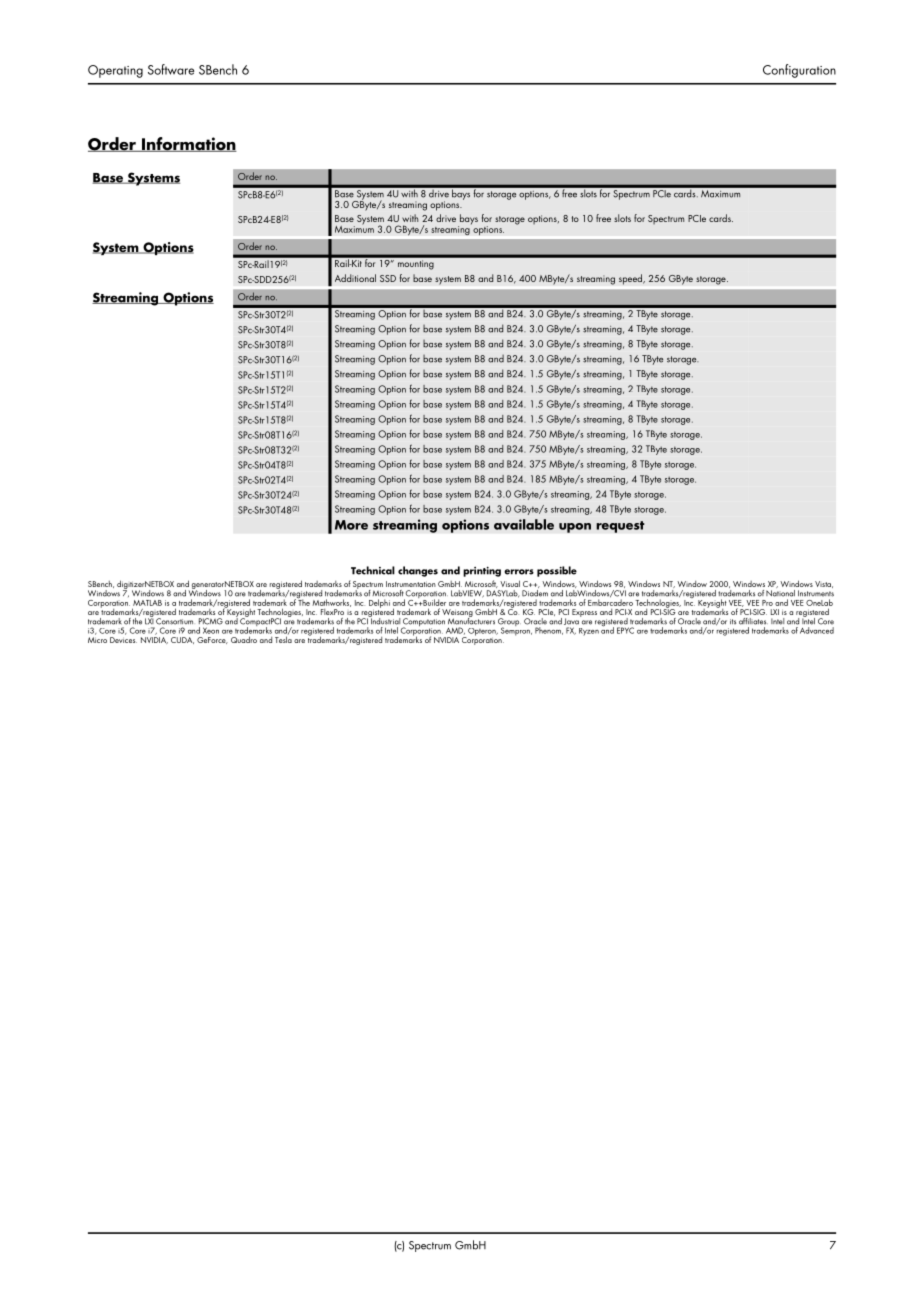  I want to click on speed, so click(631, 279).
